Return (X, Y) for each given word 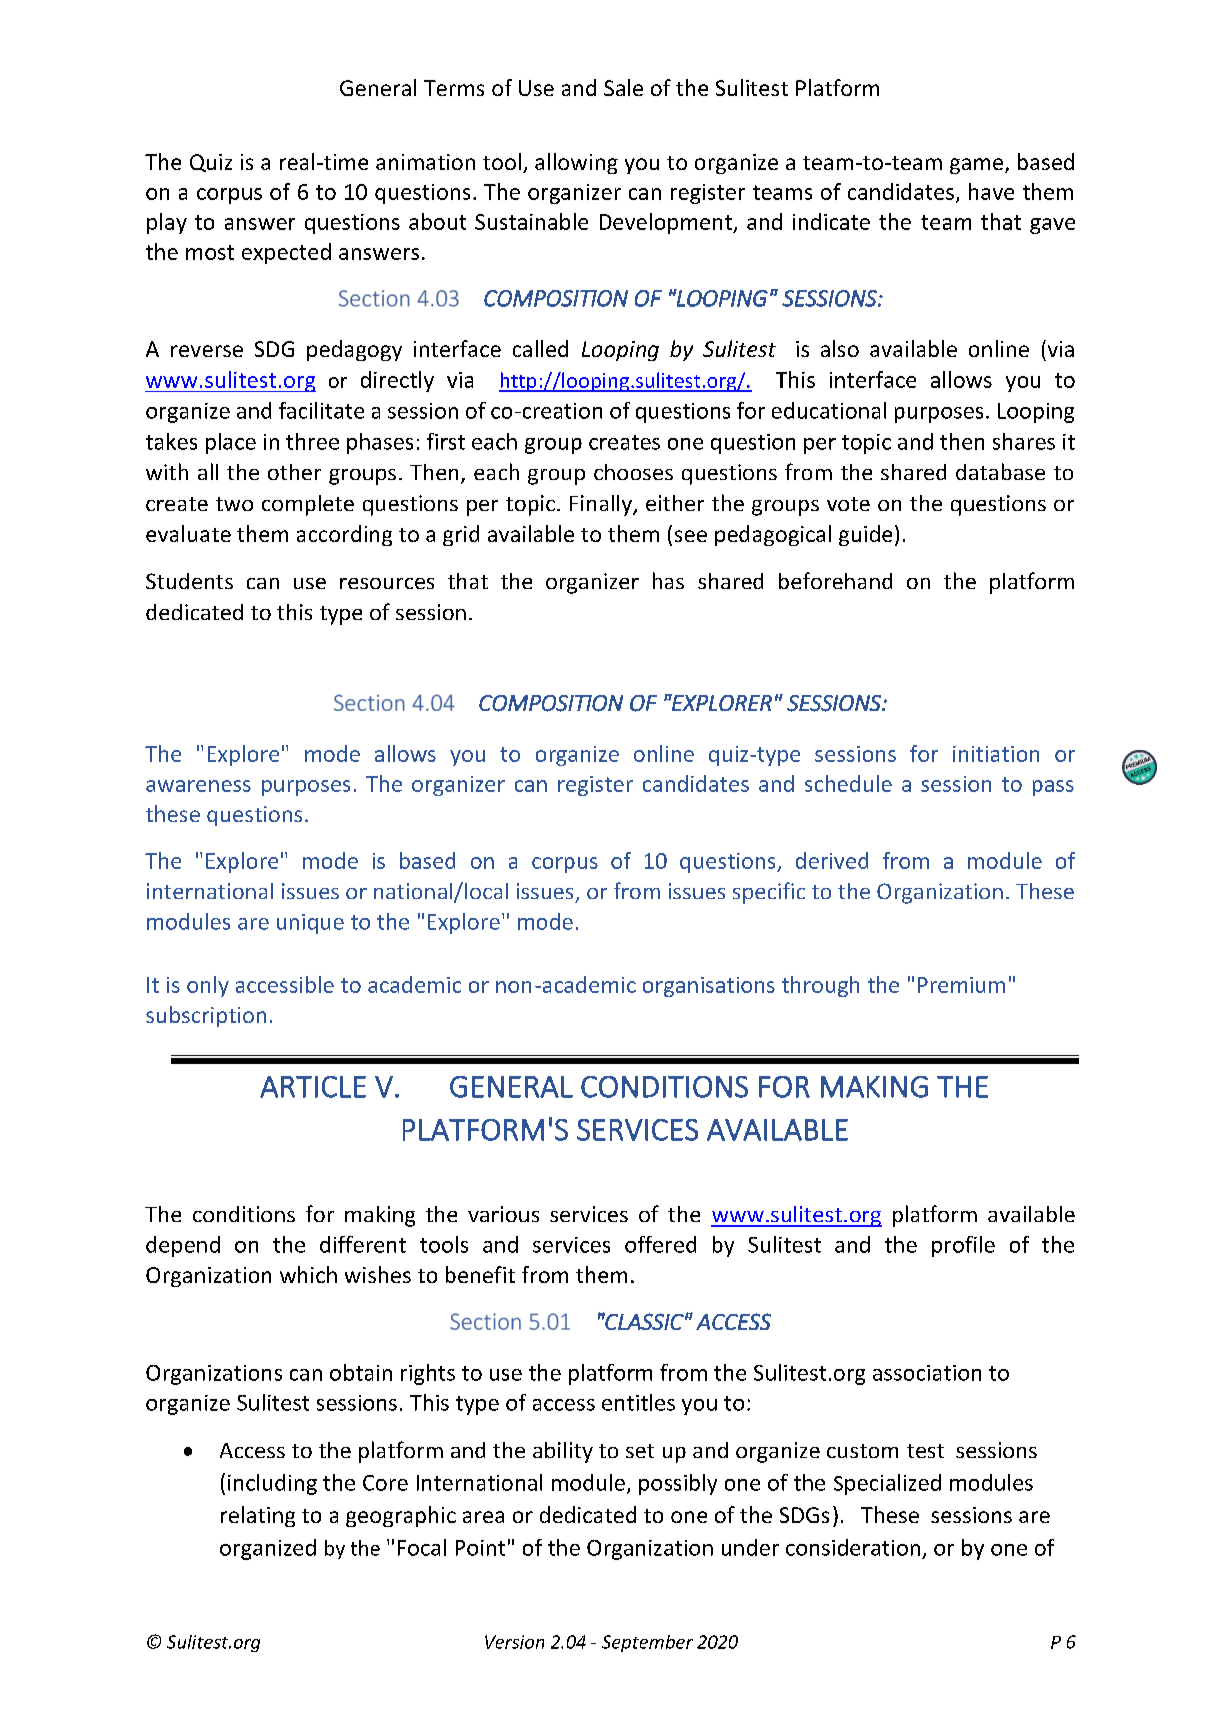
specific (769, 893)
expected (286, 253)
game (976, 166)
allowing (576, 163)
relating (258, 1516)
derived (832, 860)
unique (310, 924)
